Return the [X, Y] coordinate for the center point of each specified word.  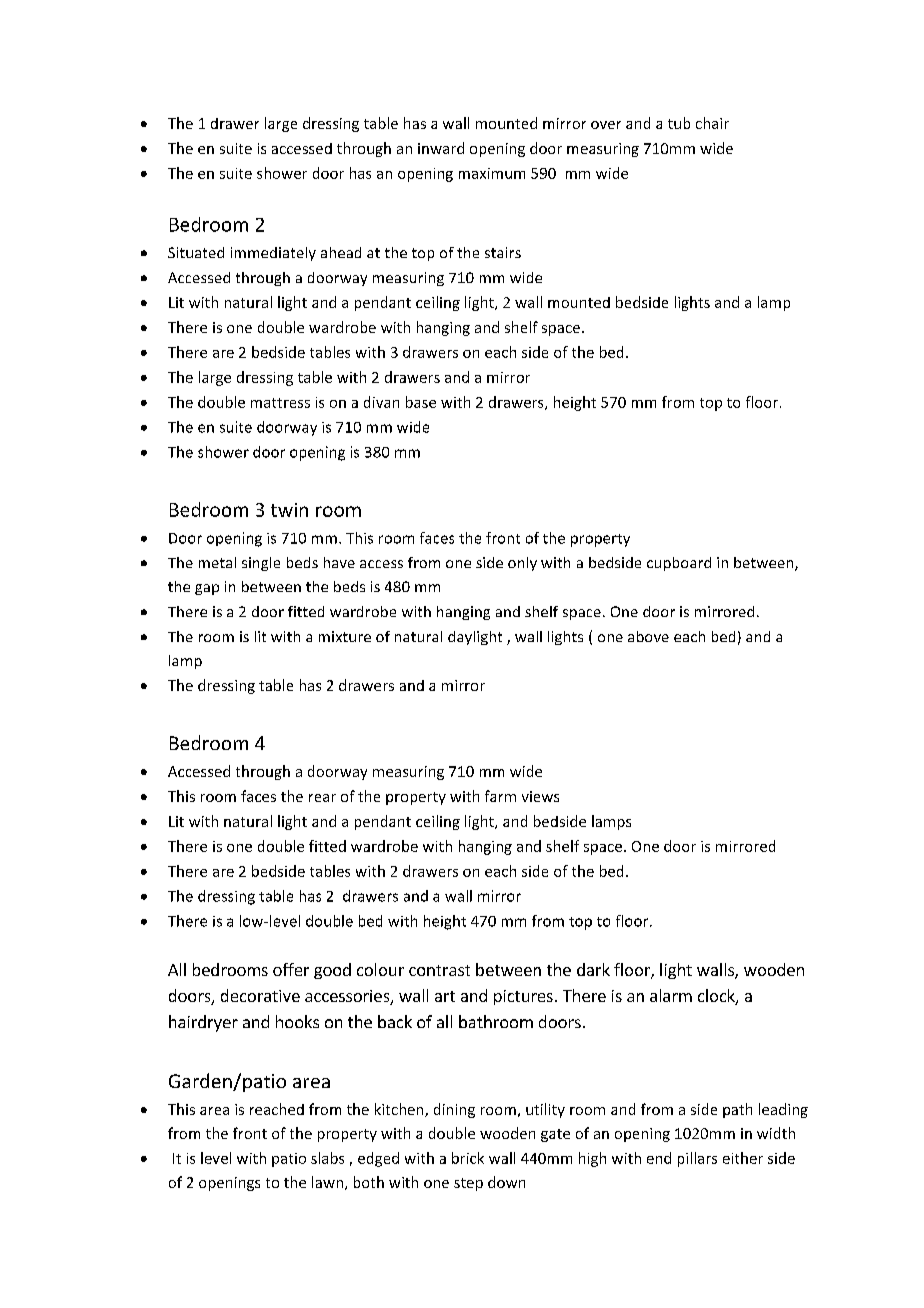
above [648, 636]
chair [712, 123]
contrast [439, 970]
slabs [327, 1158]
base [421, 402]
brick [468, 1158]
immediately [273, 254]
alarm [671, 995]
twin [289, 510]
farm [500, 796]
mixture [345, 636]
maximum [492, 173]
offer [291, 969]
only [522, 564]
